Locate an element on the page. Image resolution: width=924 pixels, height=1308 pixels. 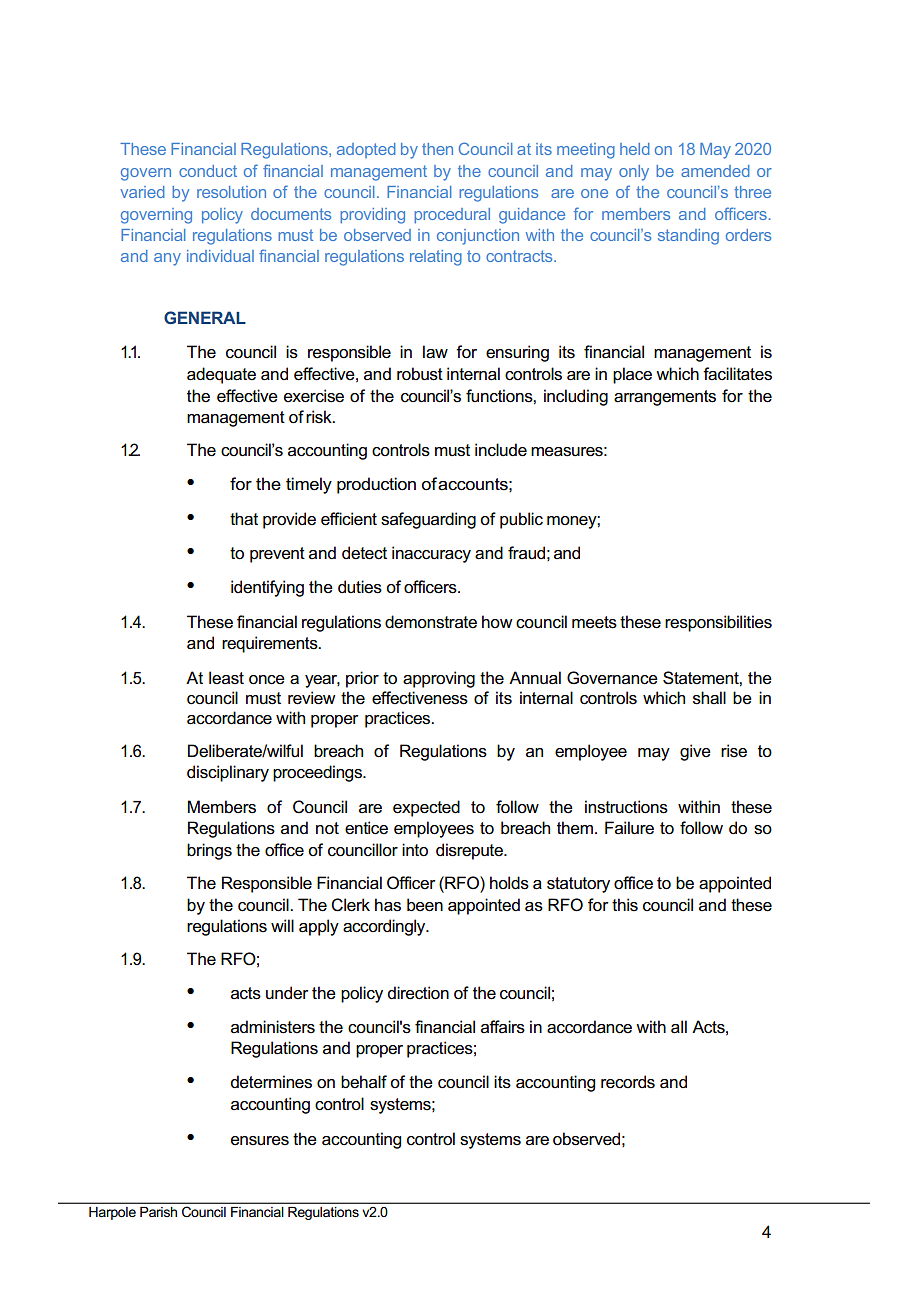
that is located at coordinates (244, 519).
